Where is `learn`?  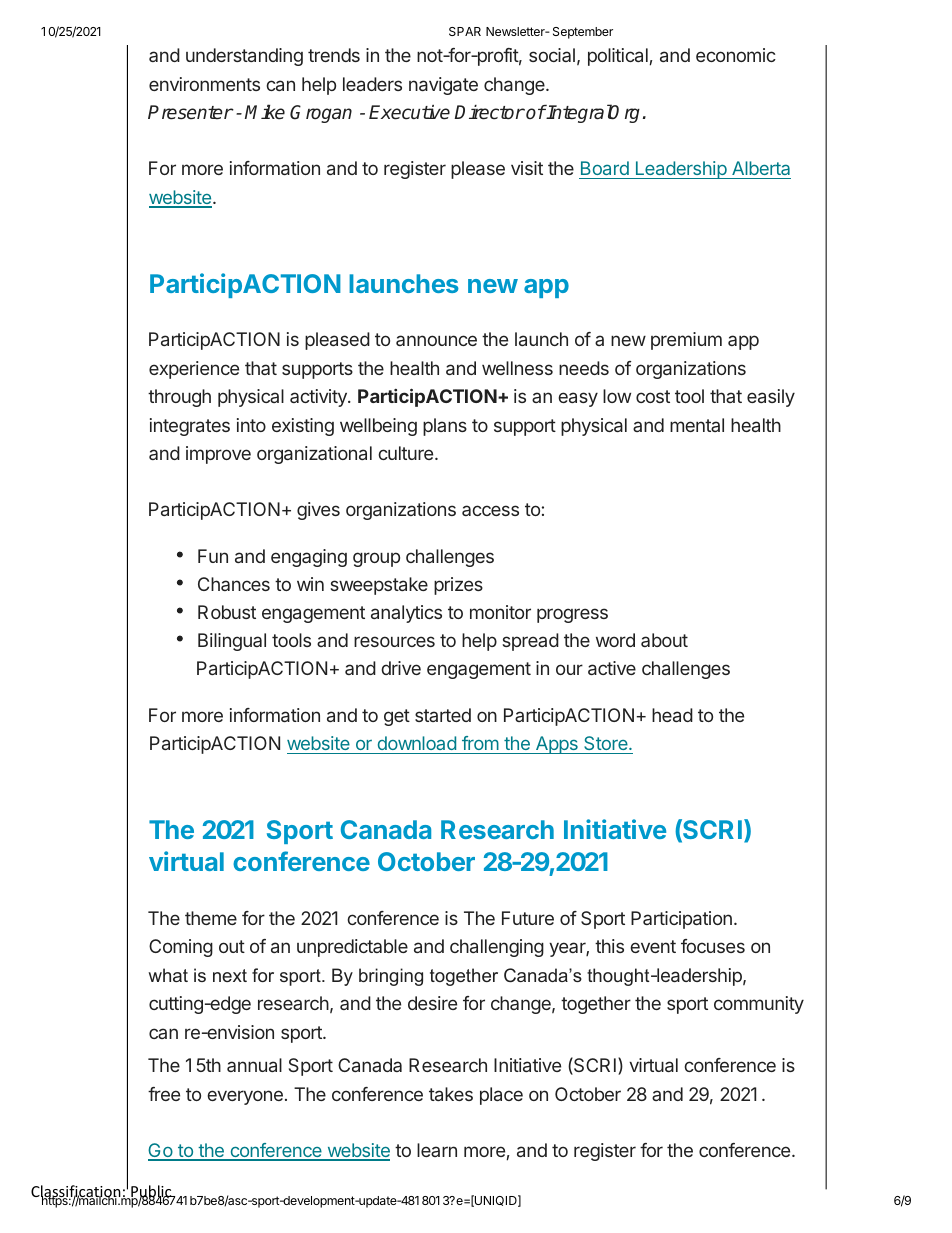
learn is located at coordinates (437, 1150).
